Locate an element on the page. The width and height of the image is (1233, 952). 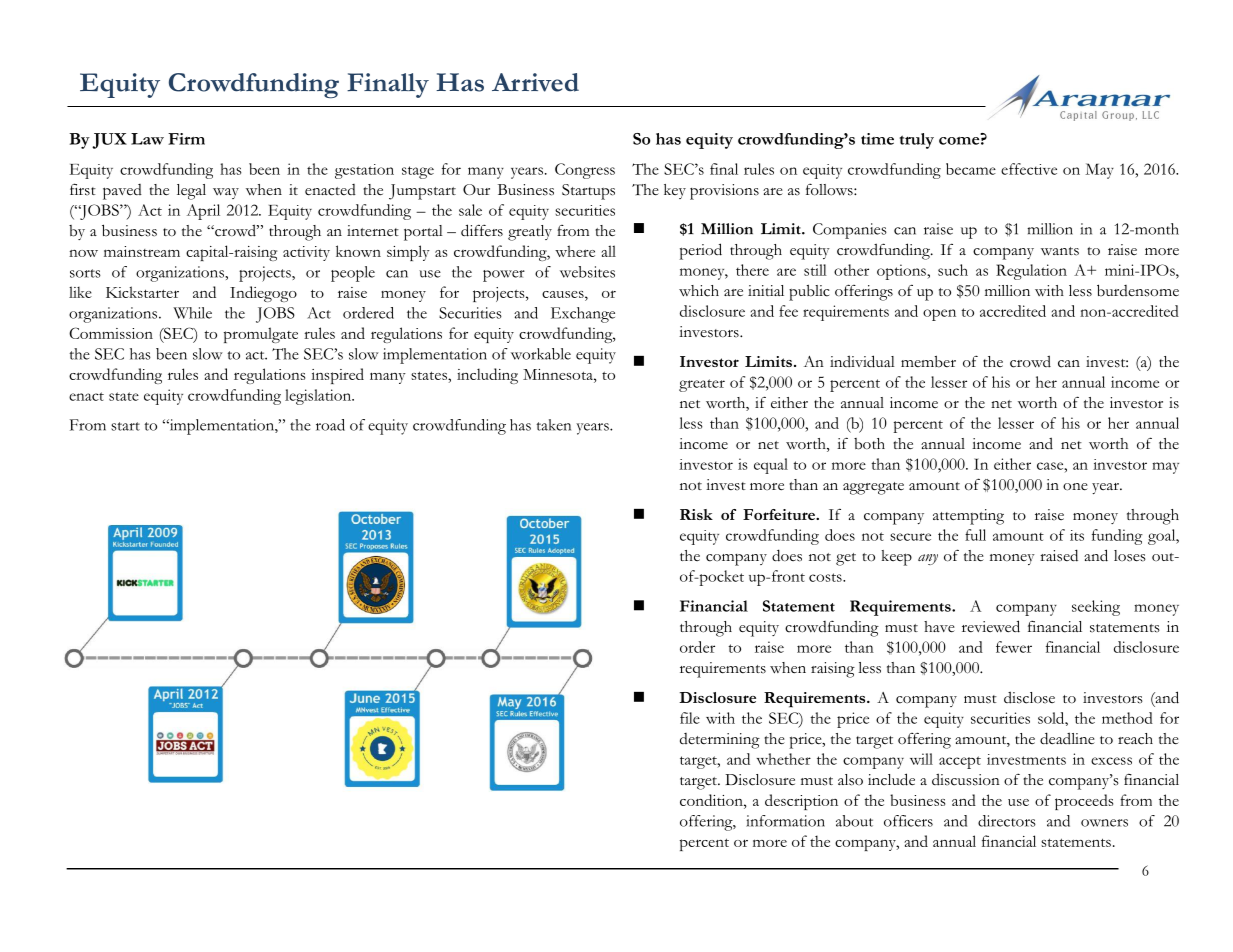
proceeds is located at coordinates (1084, 802).
